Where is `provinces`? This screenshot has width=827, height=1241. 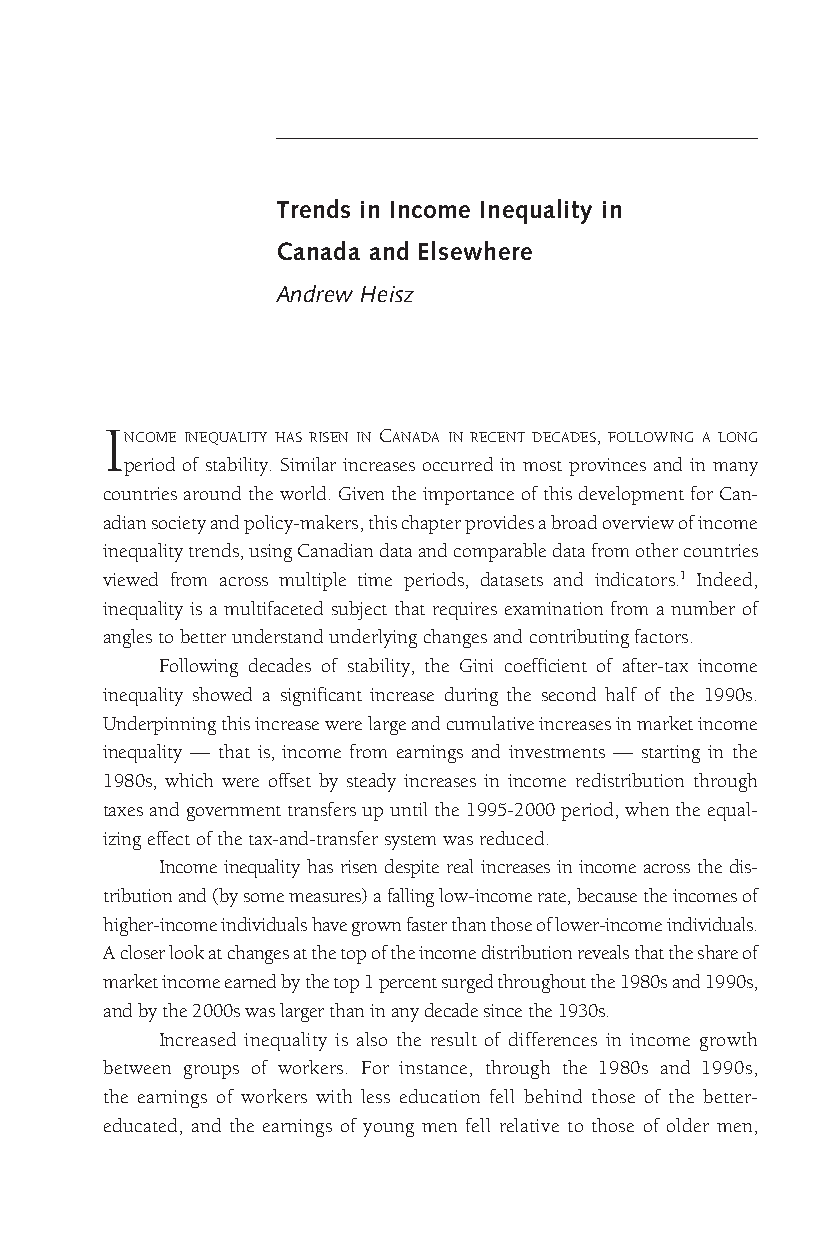
provinces is located at coordinates (607, 467).
